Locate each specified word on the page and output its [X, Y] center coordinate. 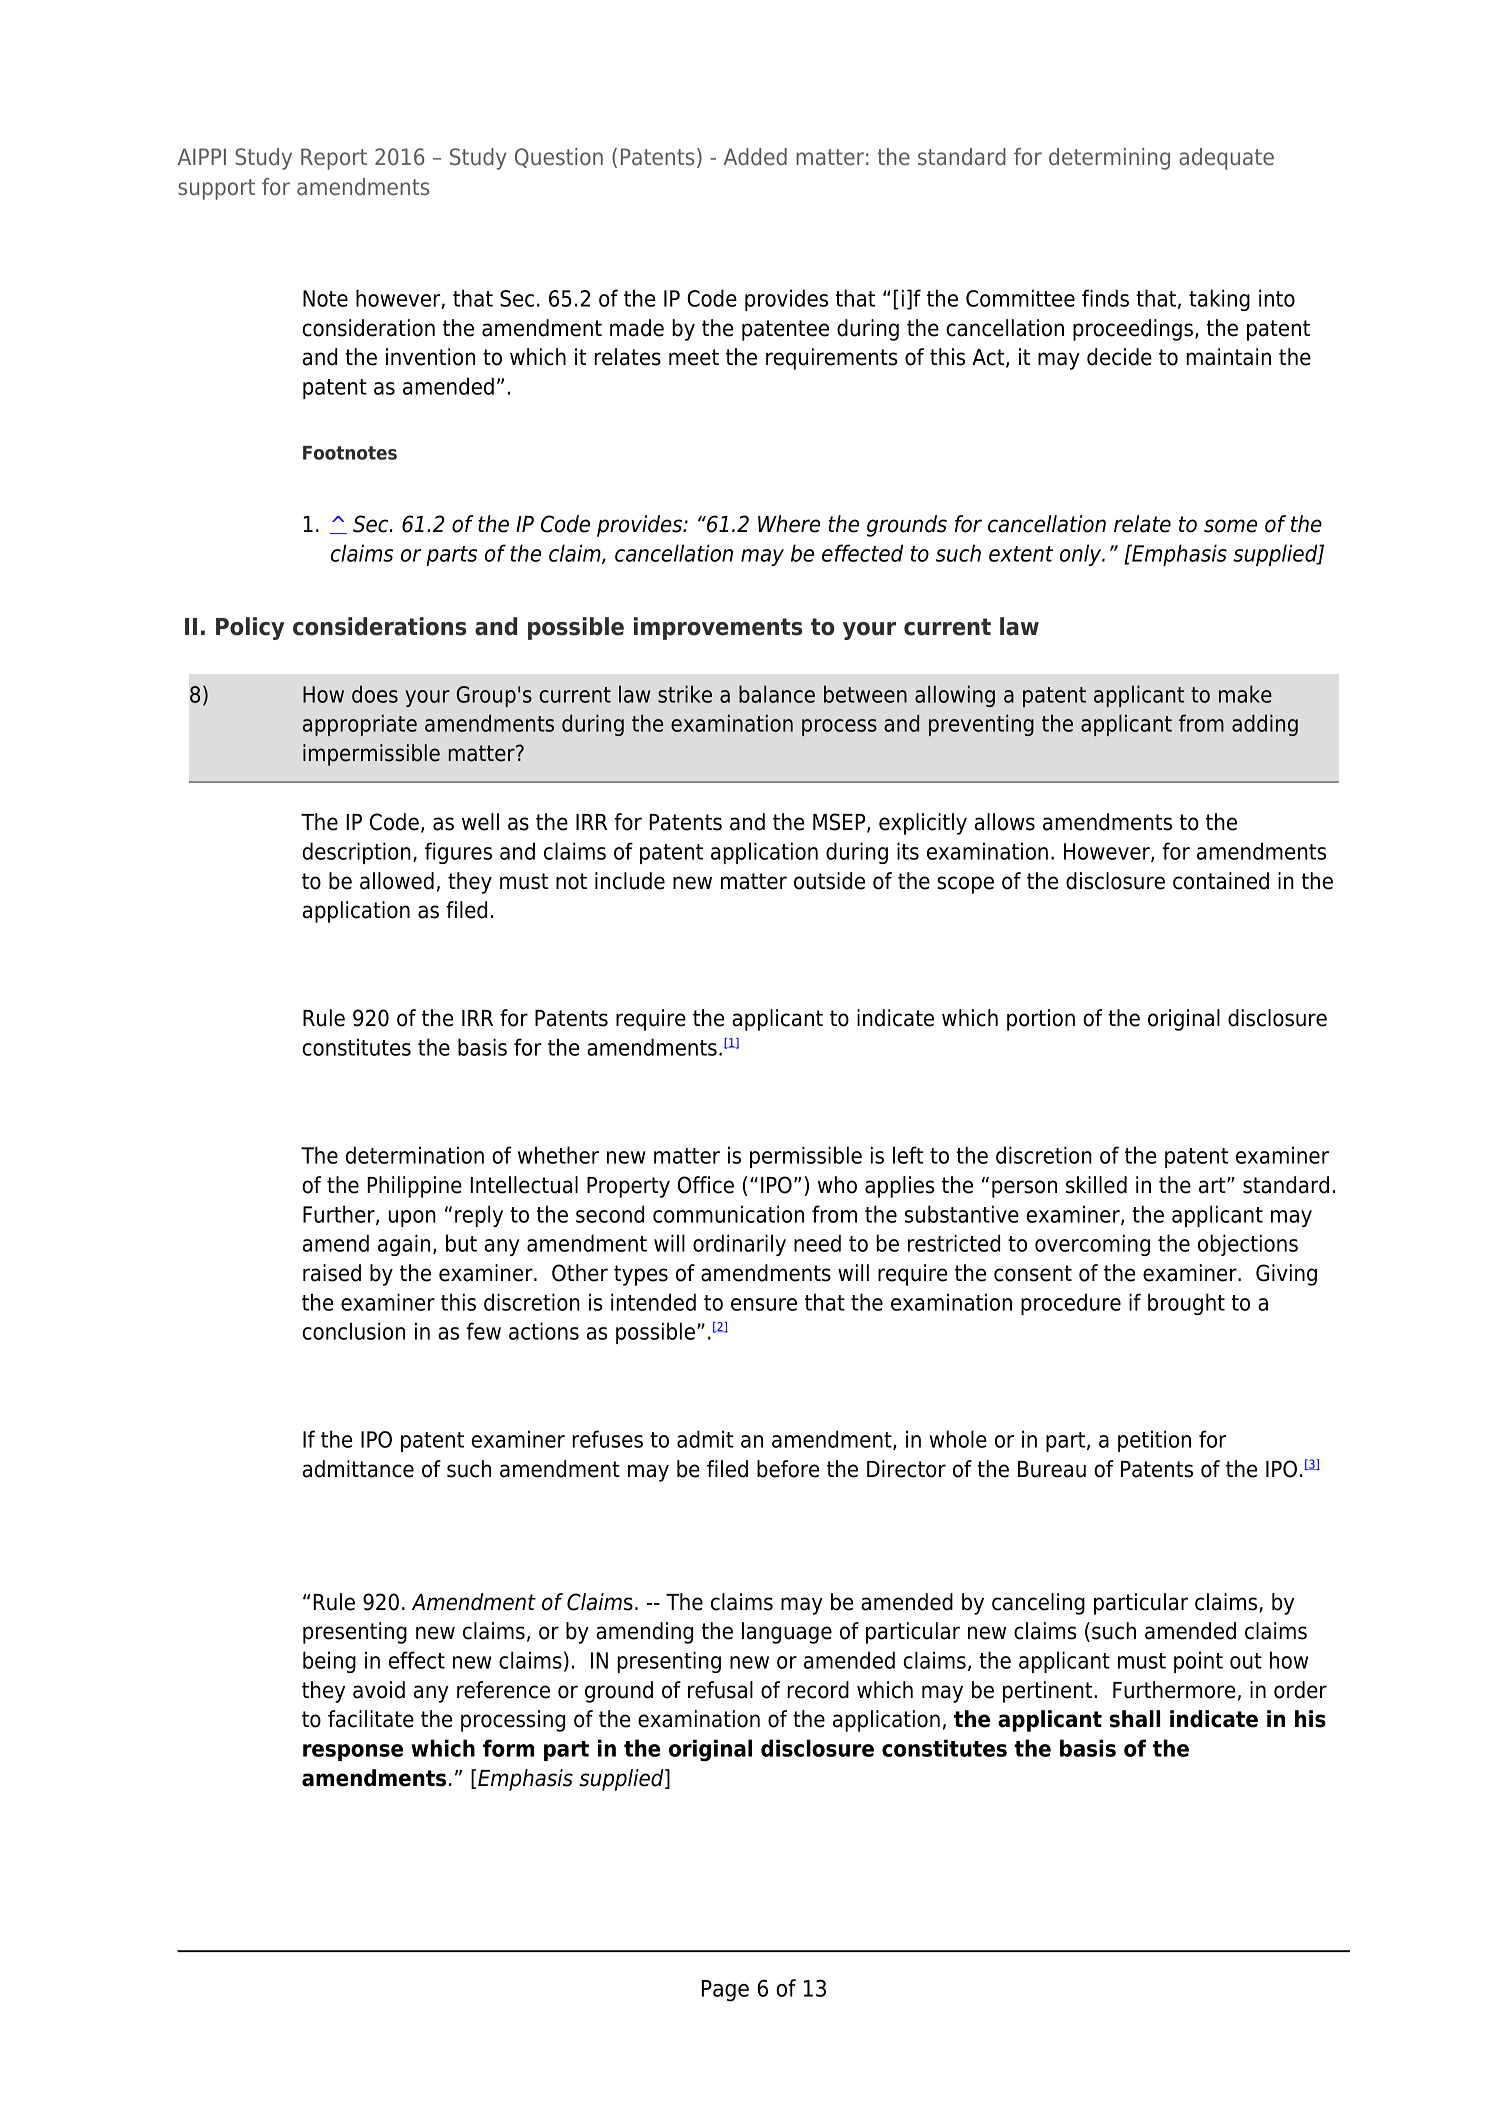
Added [755, 156]
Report [334, 159]
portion [1041, 1020]
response [353, 1752]
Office [705, 1185]
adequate [1226, 159]
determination [415, 1155]
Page [725, 1991]
